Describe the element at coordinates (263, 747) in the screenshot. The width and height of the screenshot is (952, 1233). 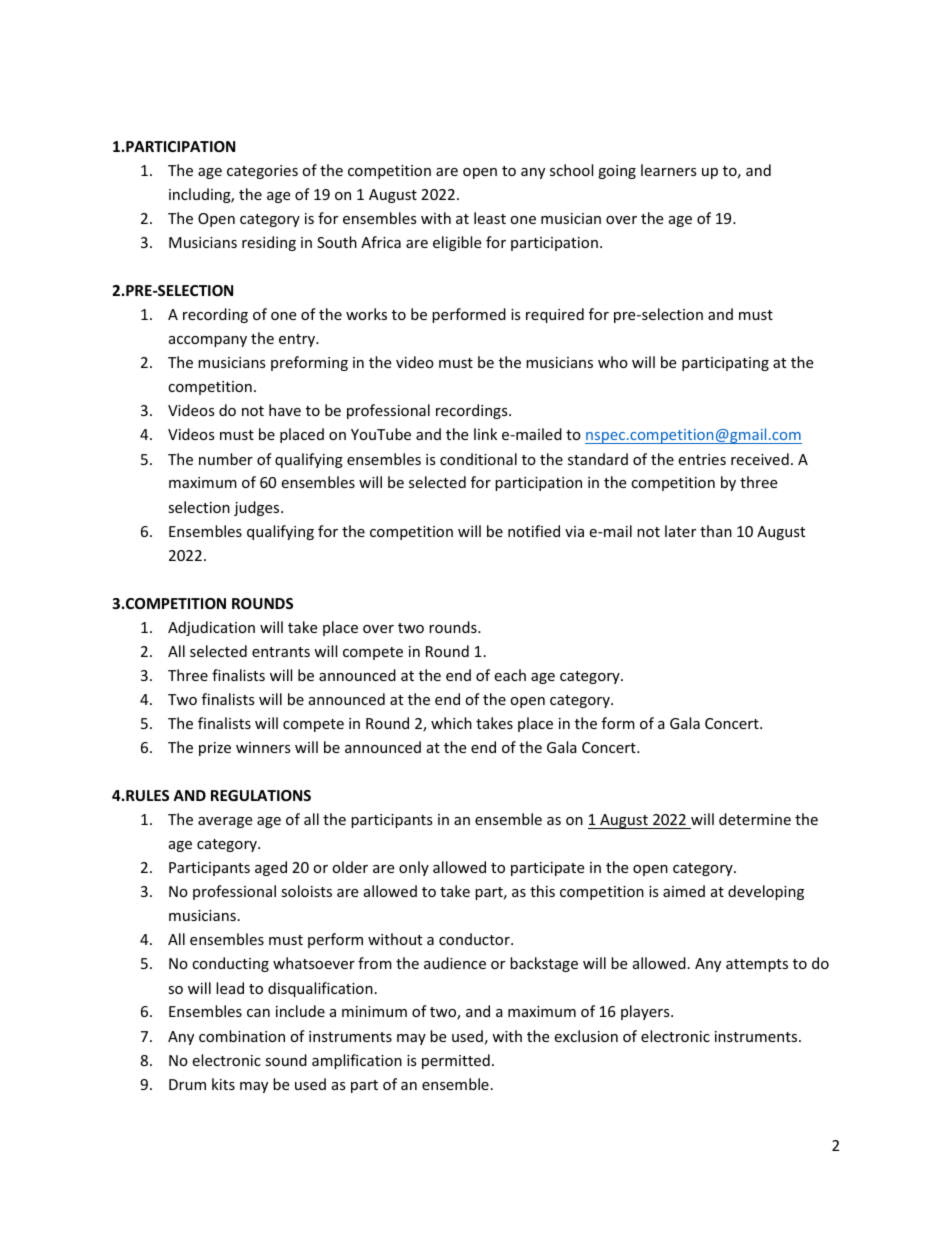
I see `winners` at that location.
